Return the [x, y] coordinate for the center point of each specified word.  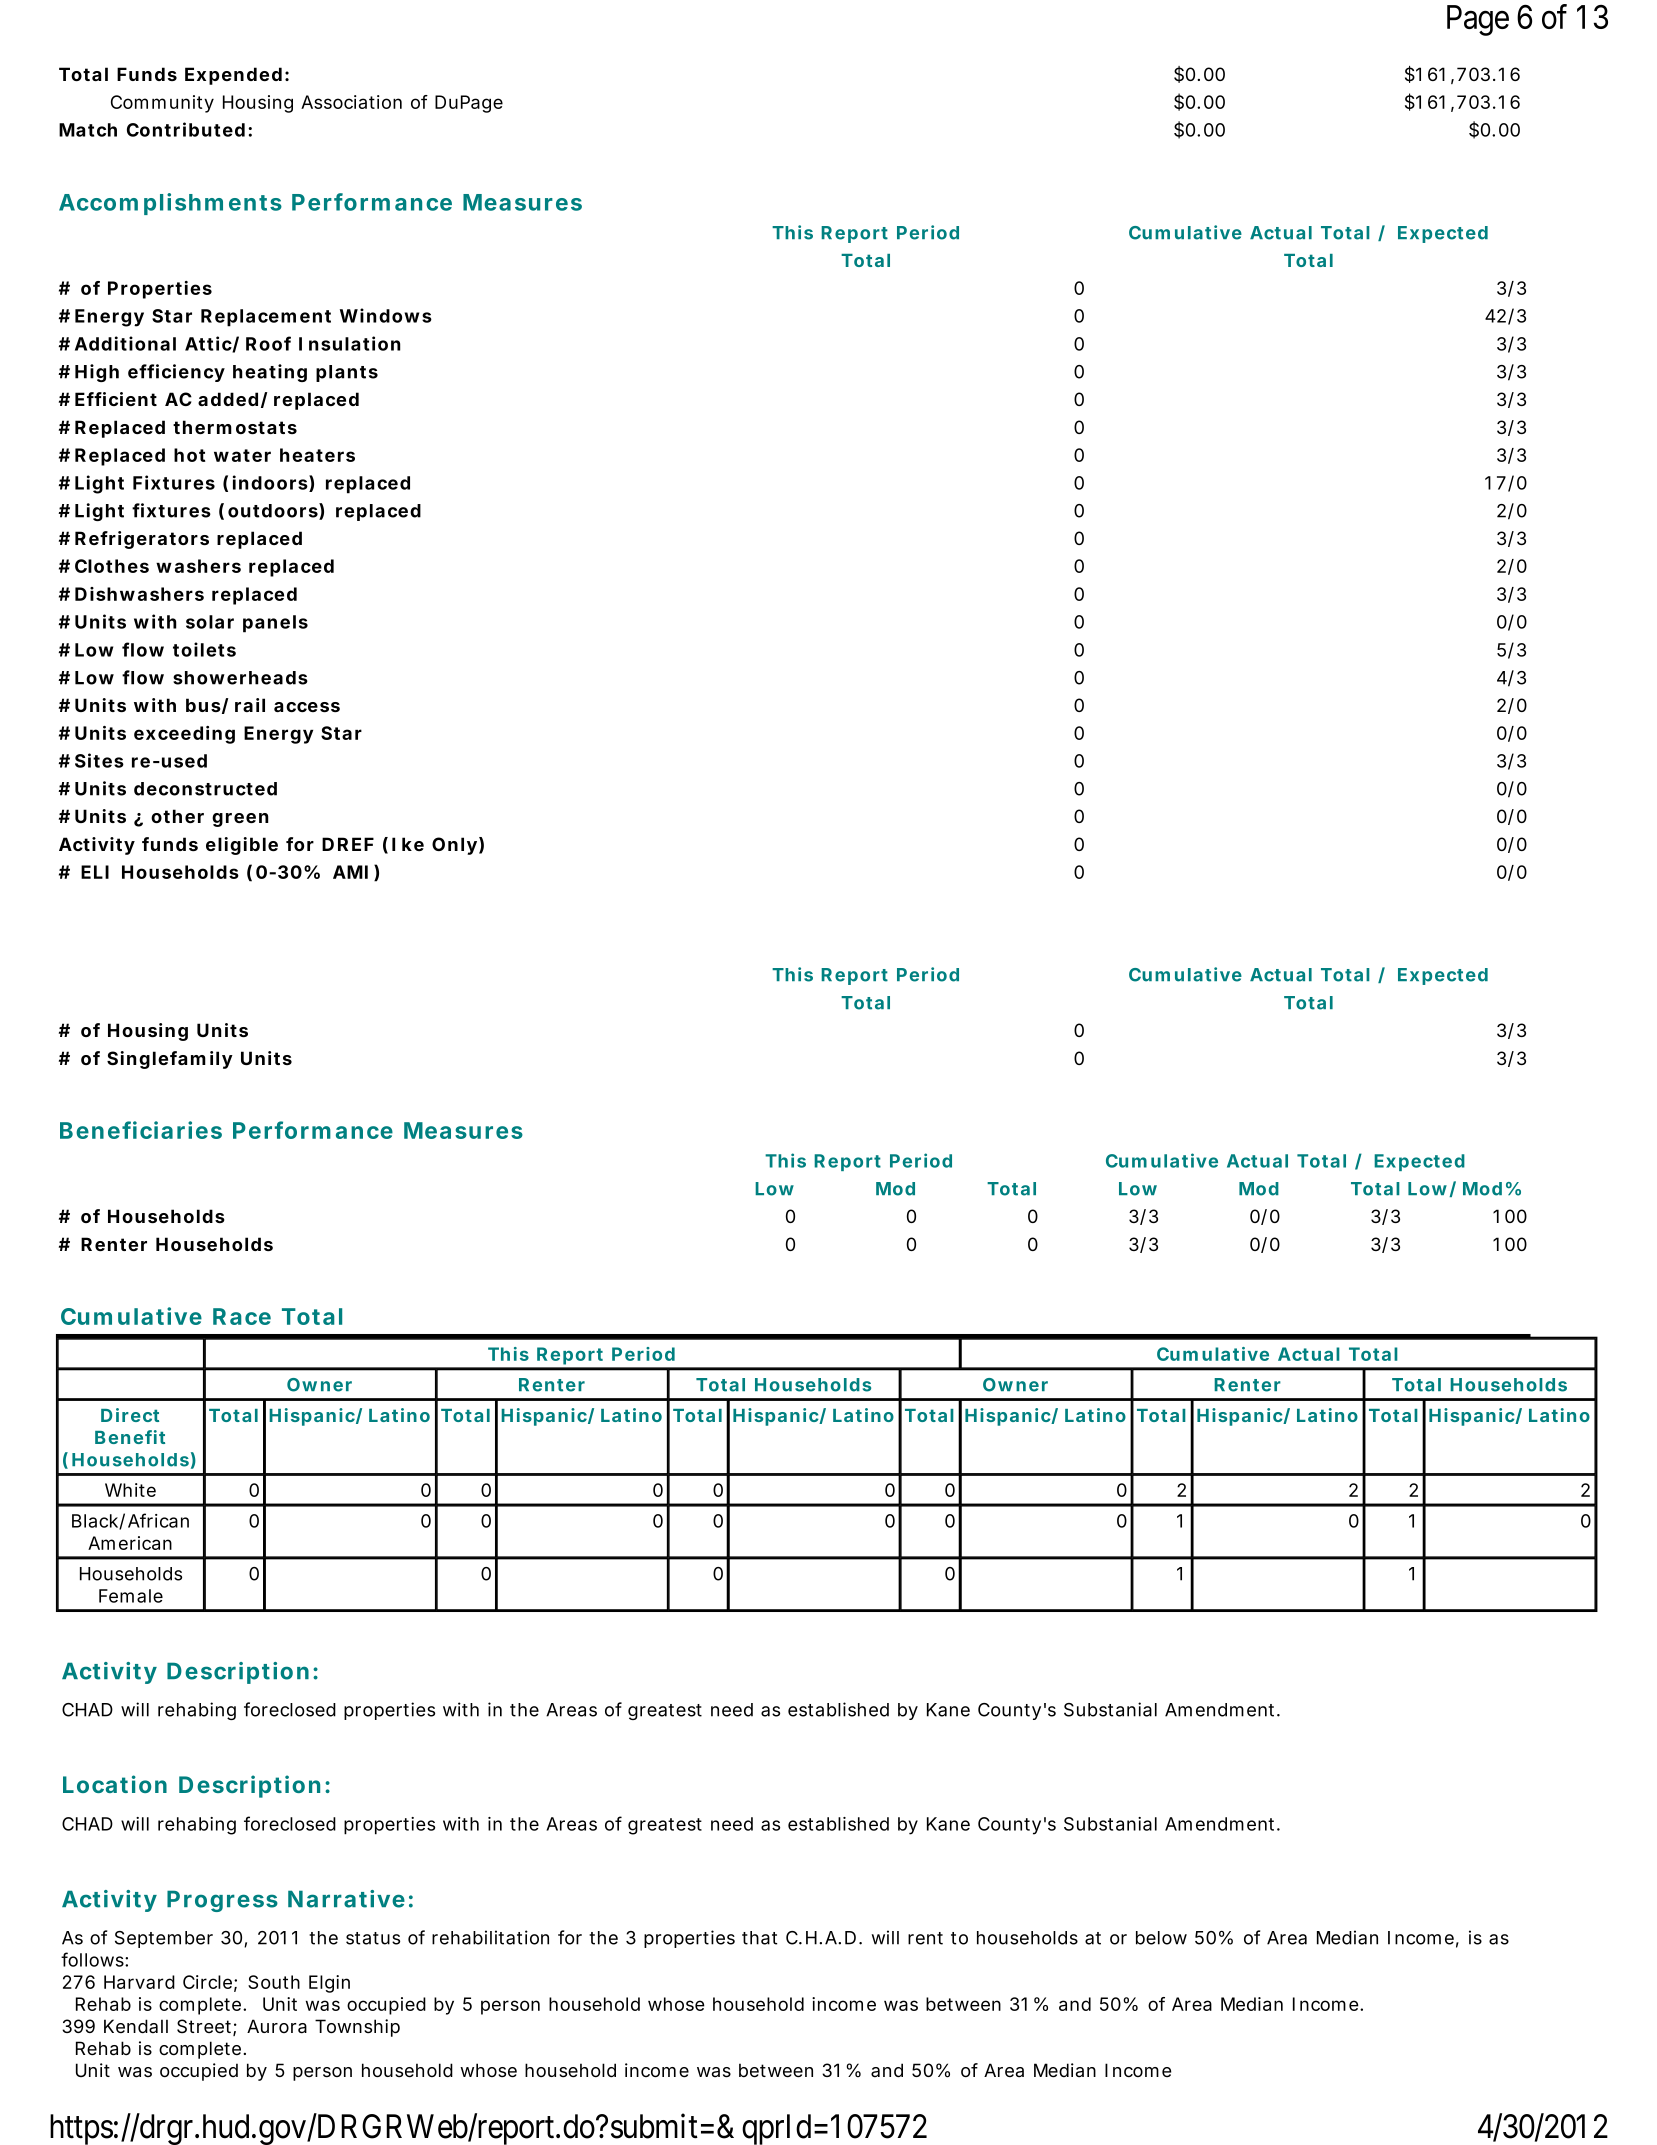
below [1161, 1938]
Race [242, 1316]
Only [454, 846]
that [759, 1938]
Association [351, 102]
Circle [207, 1982]
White [130, 1490]
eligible [242, 846]
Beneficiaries [141, 1130]
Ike [408, 844]
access [307, 707]
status [373, 1938]
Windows [386, 315]
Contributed [186, 129]
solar [210, 622]
